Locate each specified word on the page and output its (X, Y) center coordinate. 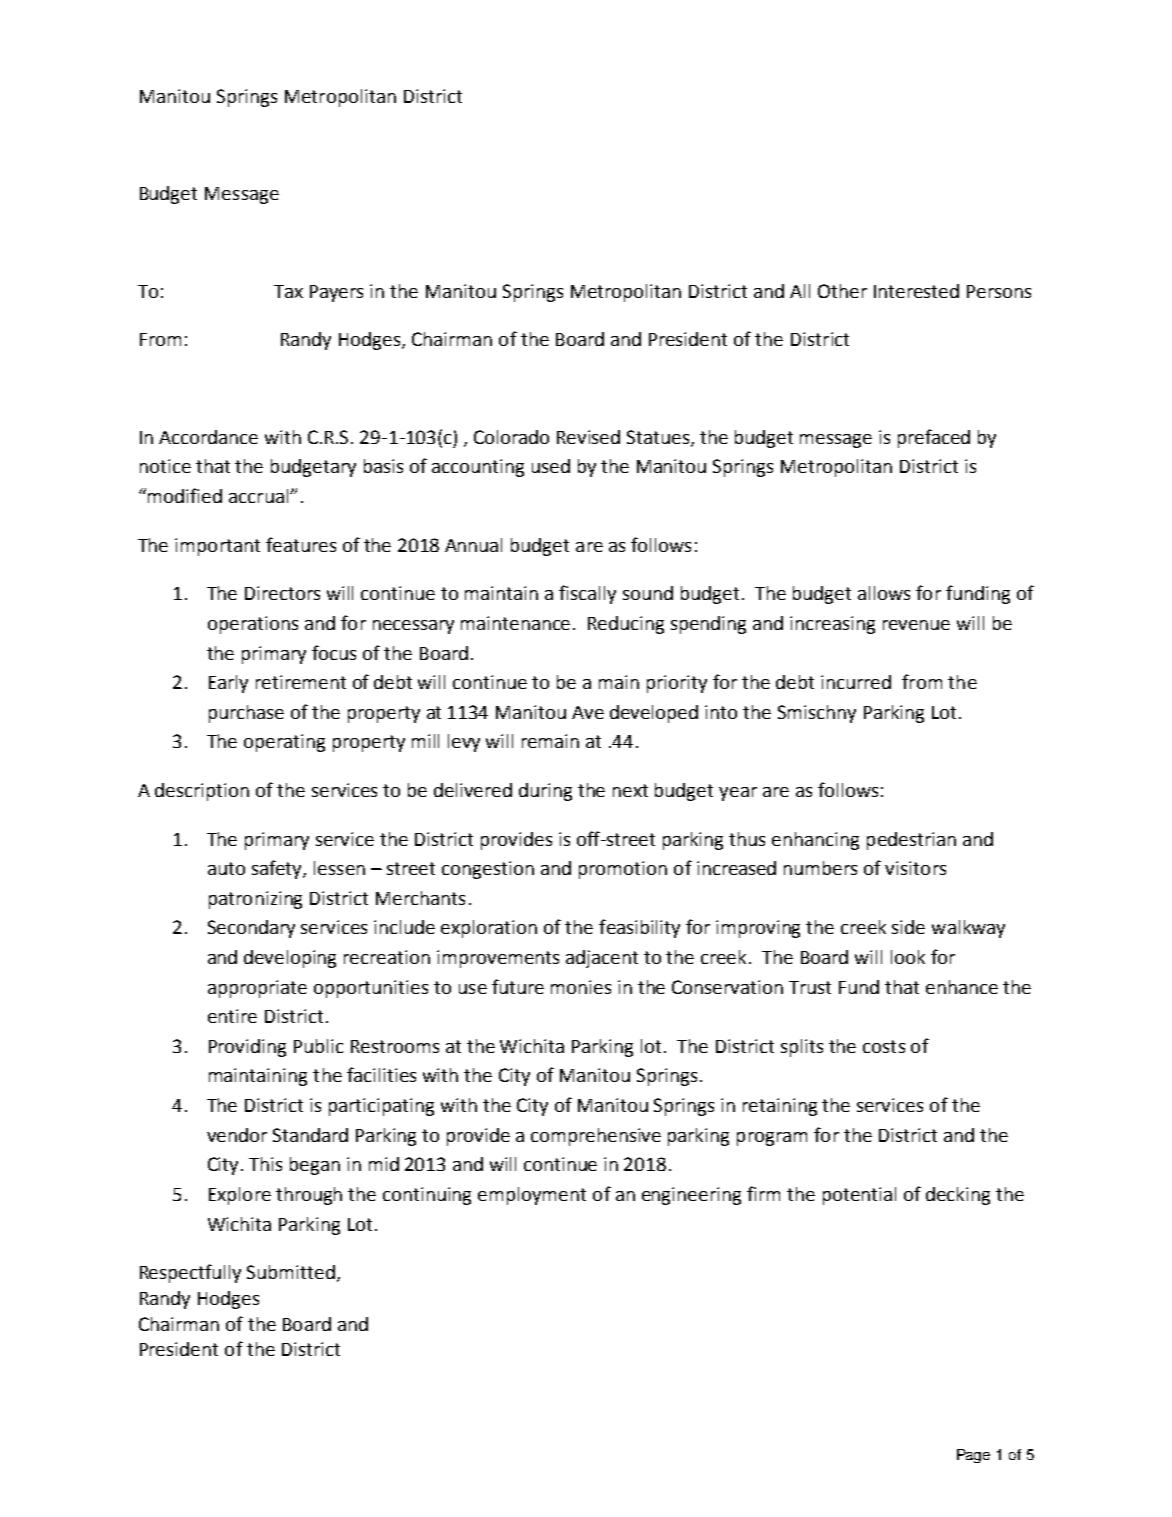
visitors (915, 868)
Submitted (291, 1272)
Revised (588, 437)
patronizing (255, 900)
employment (532, 1196)
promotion (623, 870)
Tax (288, 291)
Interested (916, 291)
